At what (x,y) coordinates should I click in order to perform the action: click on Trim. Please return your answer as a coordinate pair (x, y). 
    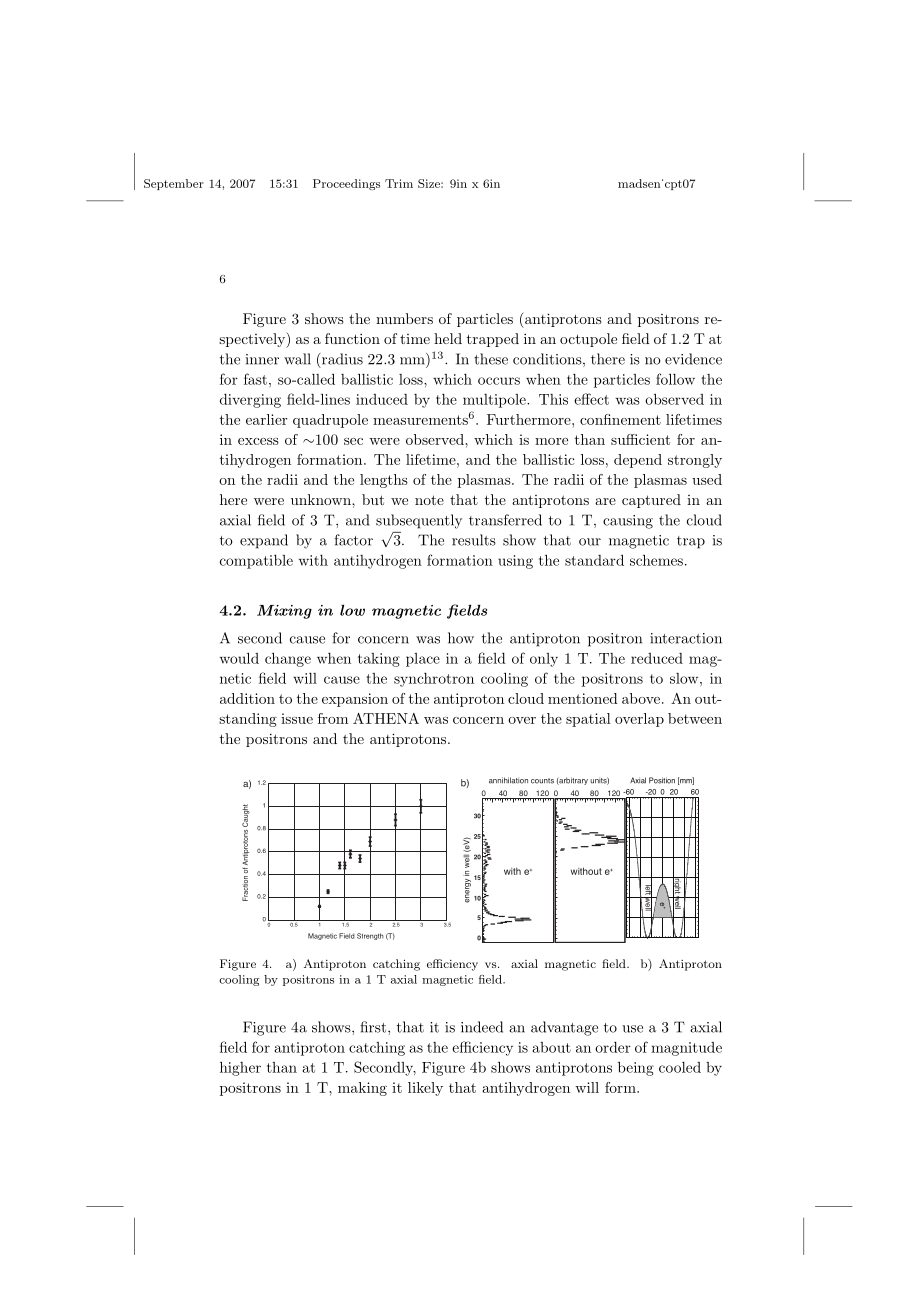
    Looking at the image, I should click on (399, 183).
